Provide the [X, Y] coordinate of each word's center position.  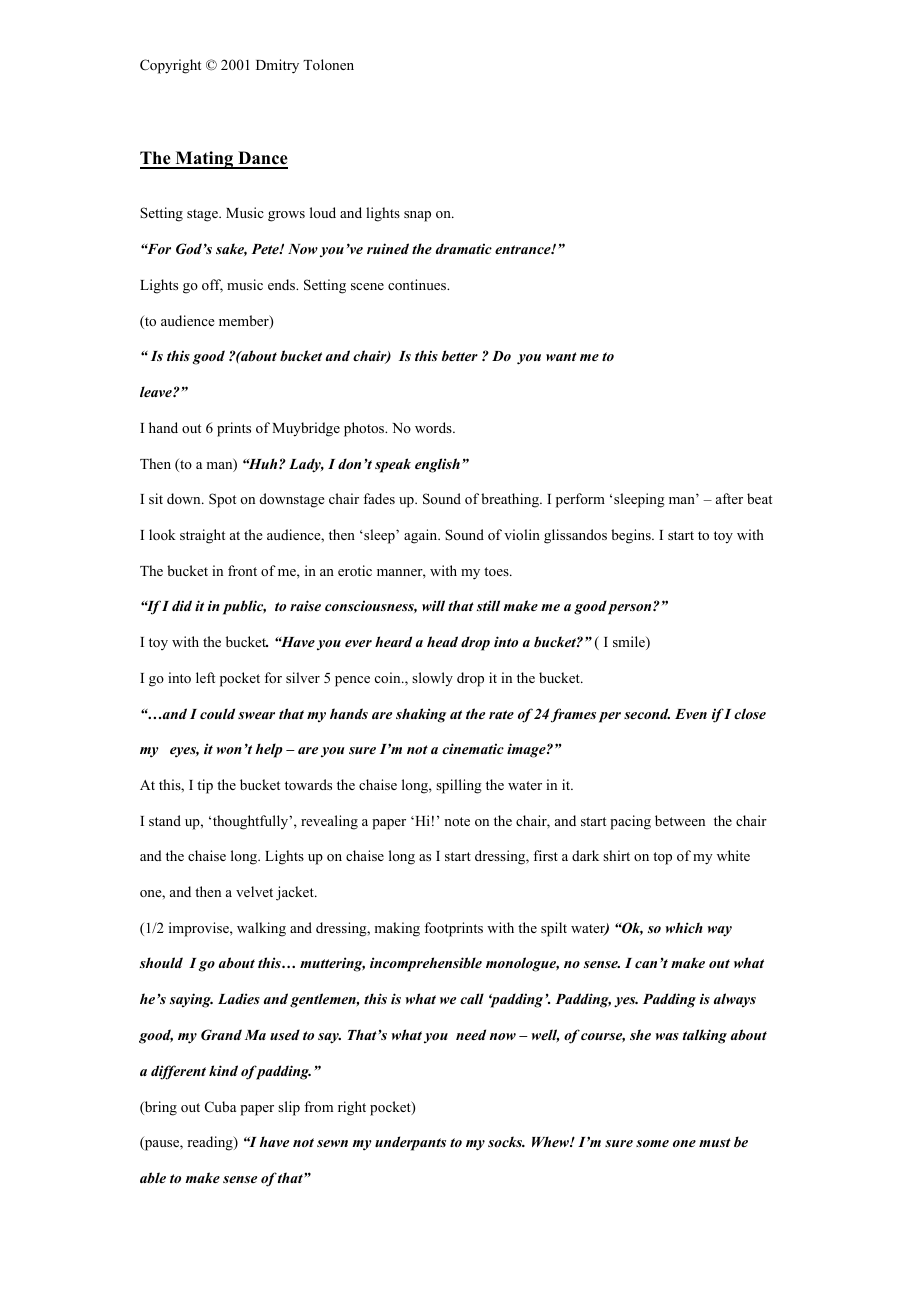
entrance [524, 249]
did [182, 605]
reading [211, 1143]
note [457, 821]
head [442, 641]
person [631, 609]
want [561, 356]
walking [261, 929]
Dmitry [277, 66]
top [662, 858]
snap [417, 216]
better [460, 355]
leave [157, 391]
